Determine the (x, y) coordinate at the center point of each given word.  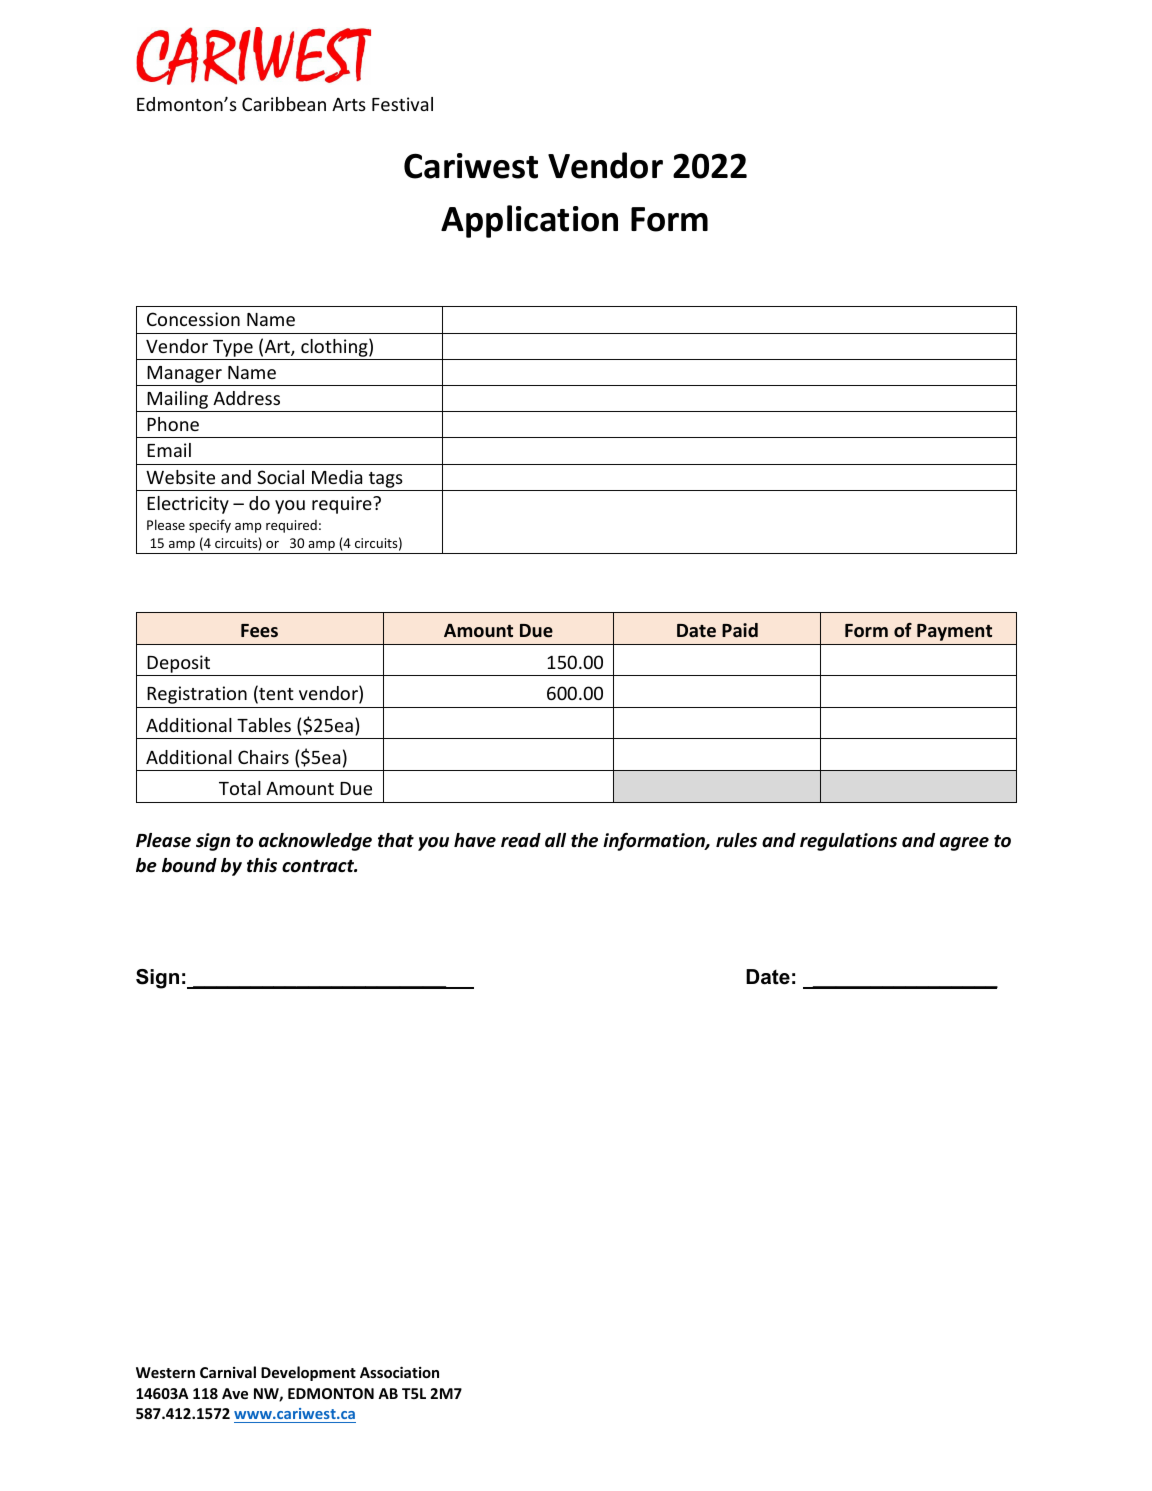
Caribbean (284, 104)
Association (399, 1372)
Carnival (228, 1372)
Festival (402, 104)
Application (529, 221)
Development (308, 1373)
